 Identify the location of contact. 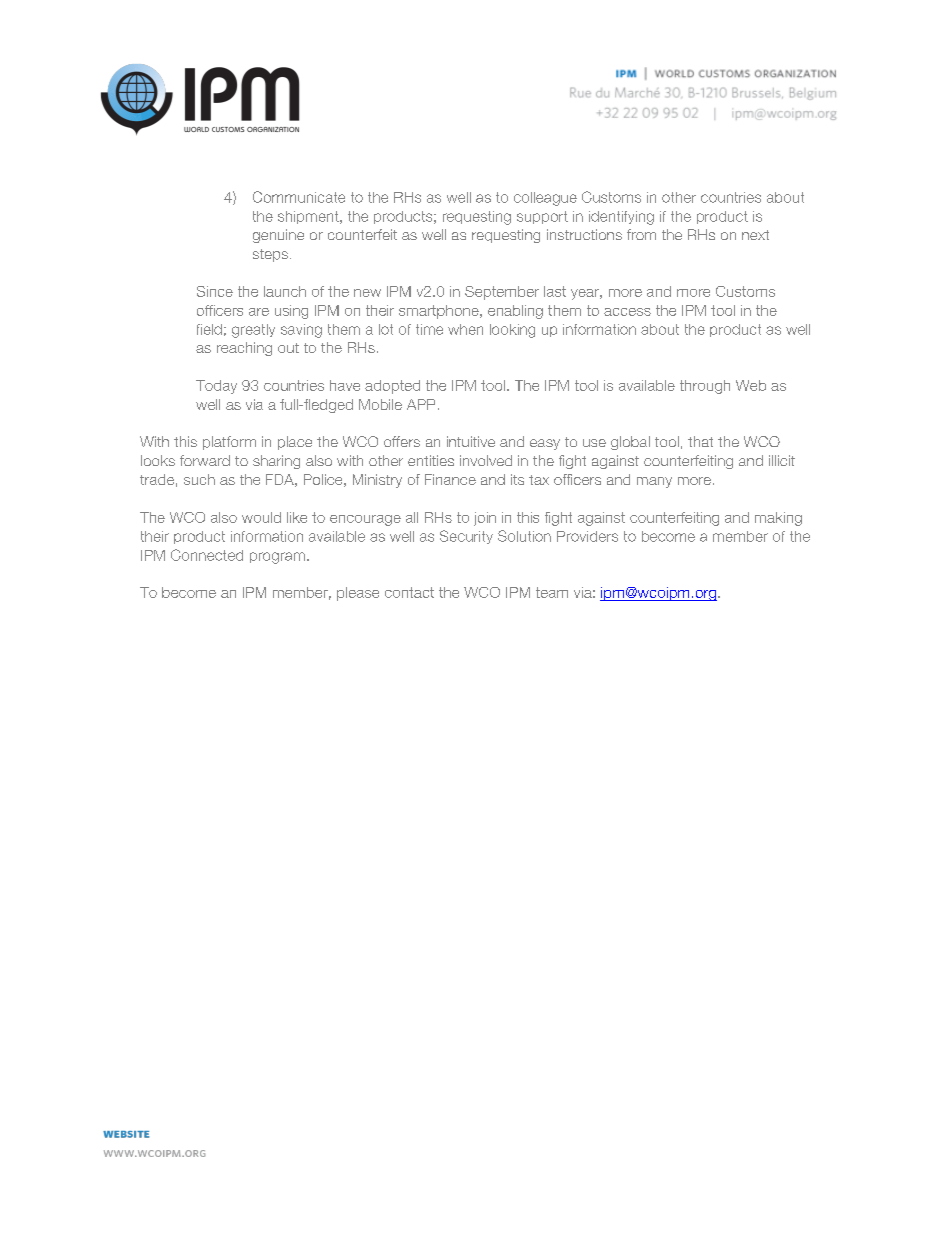
(409, 592).
